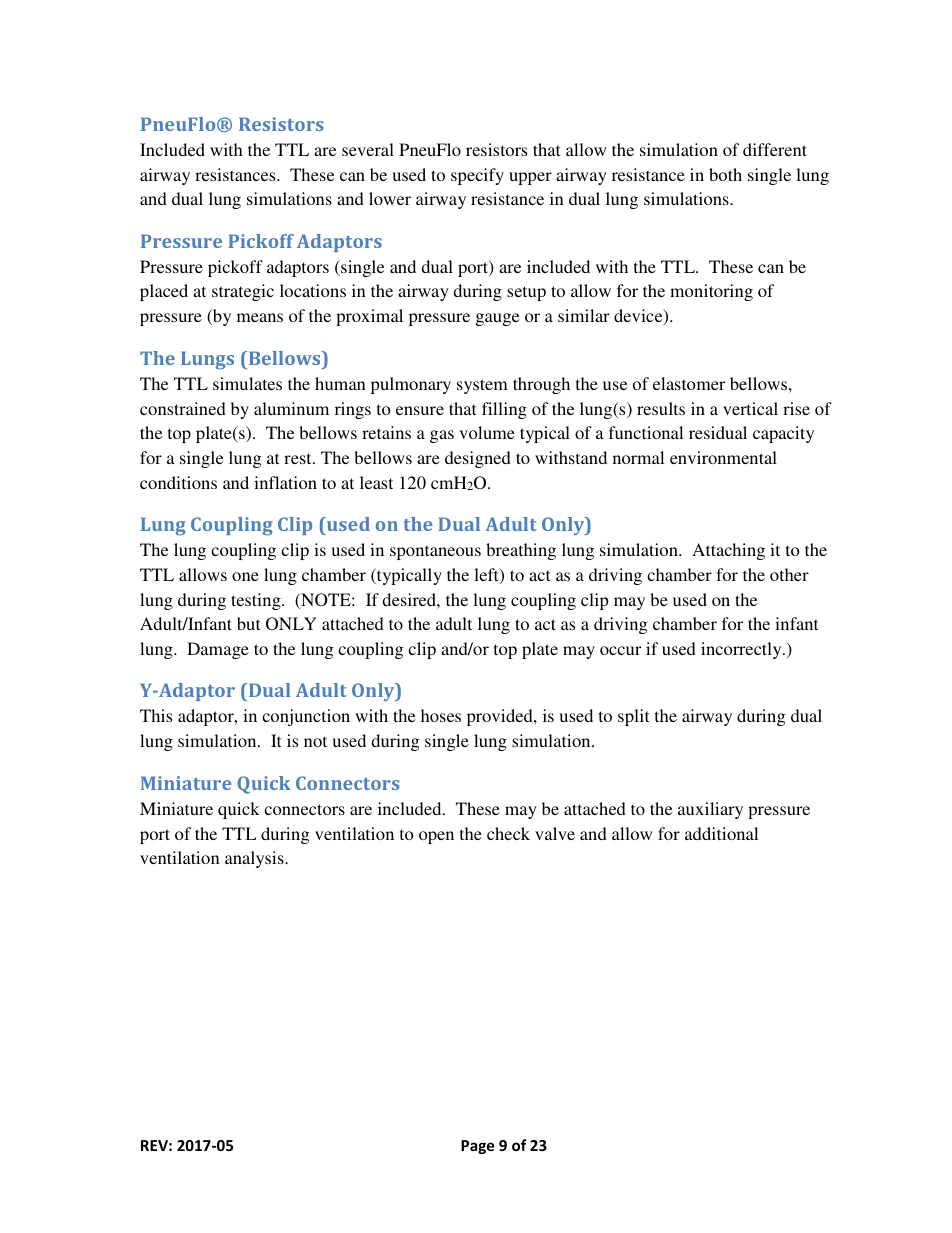 This screenshot has height=1233, width=952. What do you see at coordinates (501, 717) in the screenshot?
I see `provided` at bounding box center [501, 717].
